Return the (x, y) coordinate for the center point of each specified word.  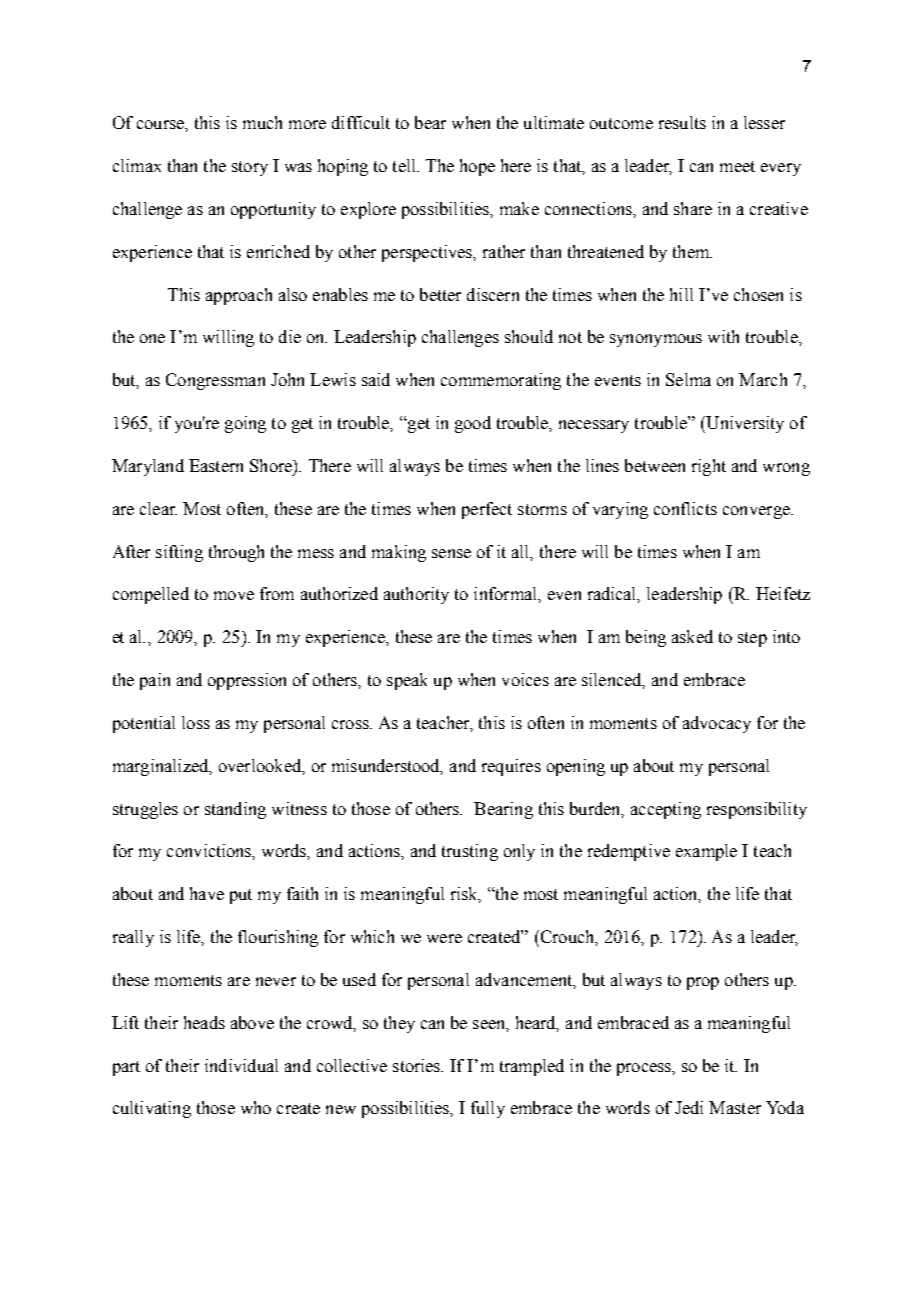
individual (241, 1065)
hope (477, 167)
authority (416, 595)
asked (692, 636)
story (250, 168)
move (234, 595)
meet (737, 166)
